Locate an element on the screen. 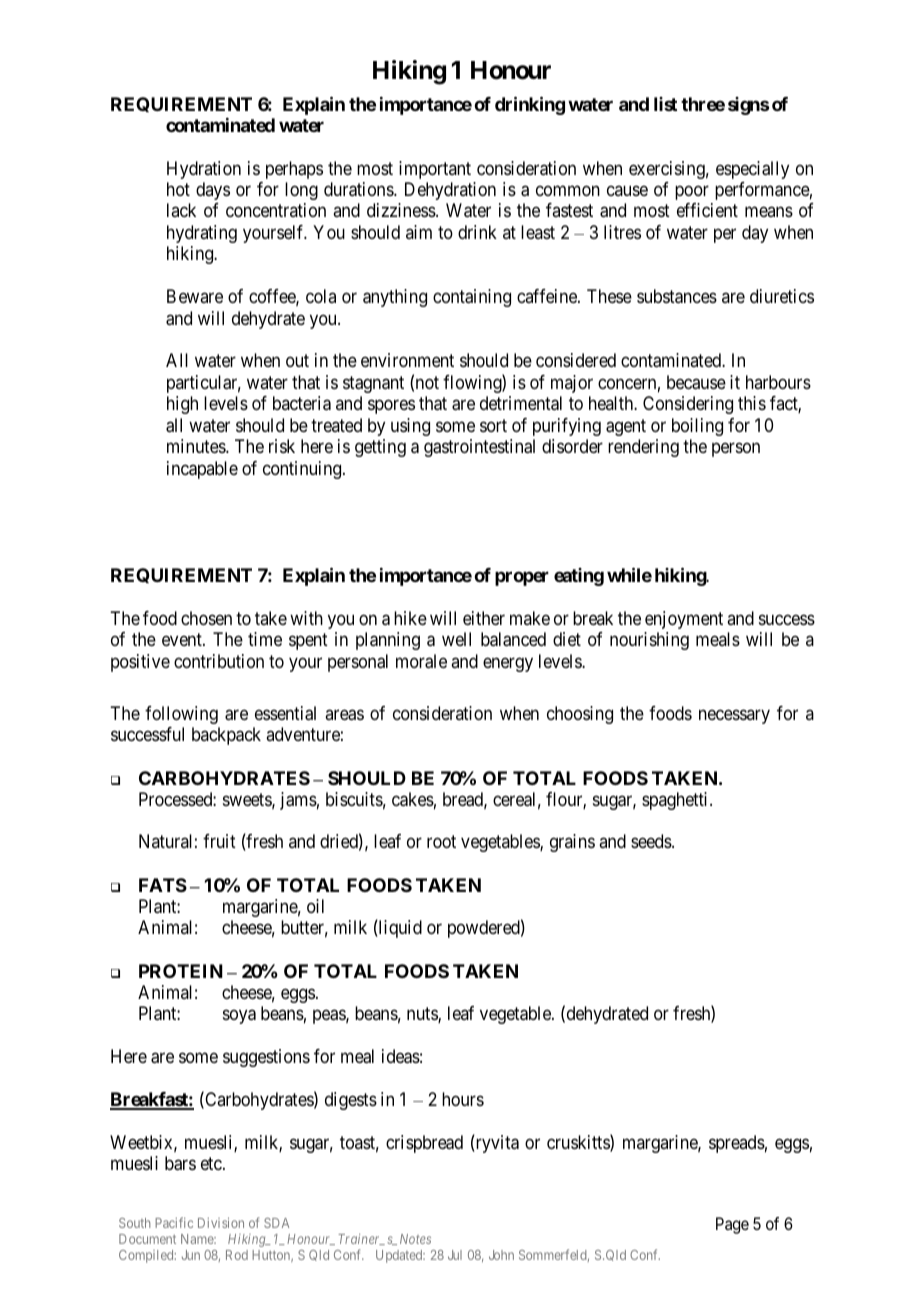  seeds is located at coordinates (652, 841).
